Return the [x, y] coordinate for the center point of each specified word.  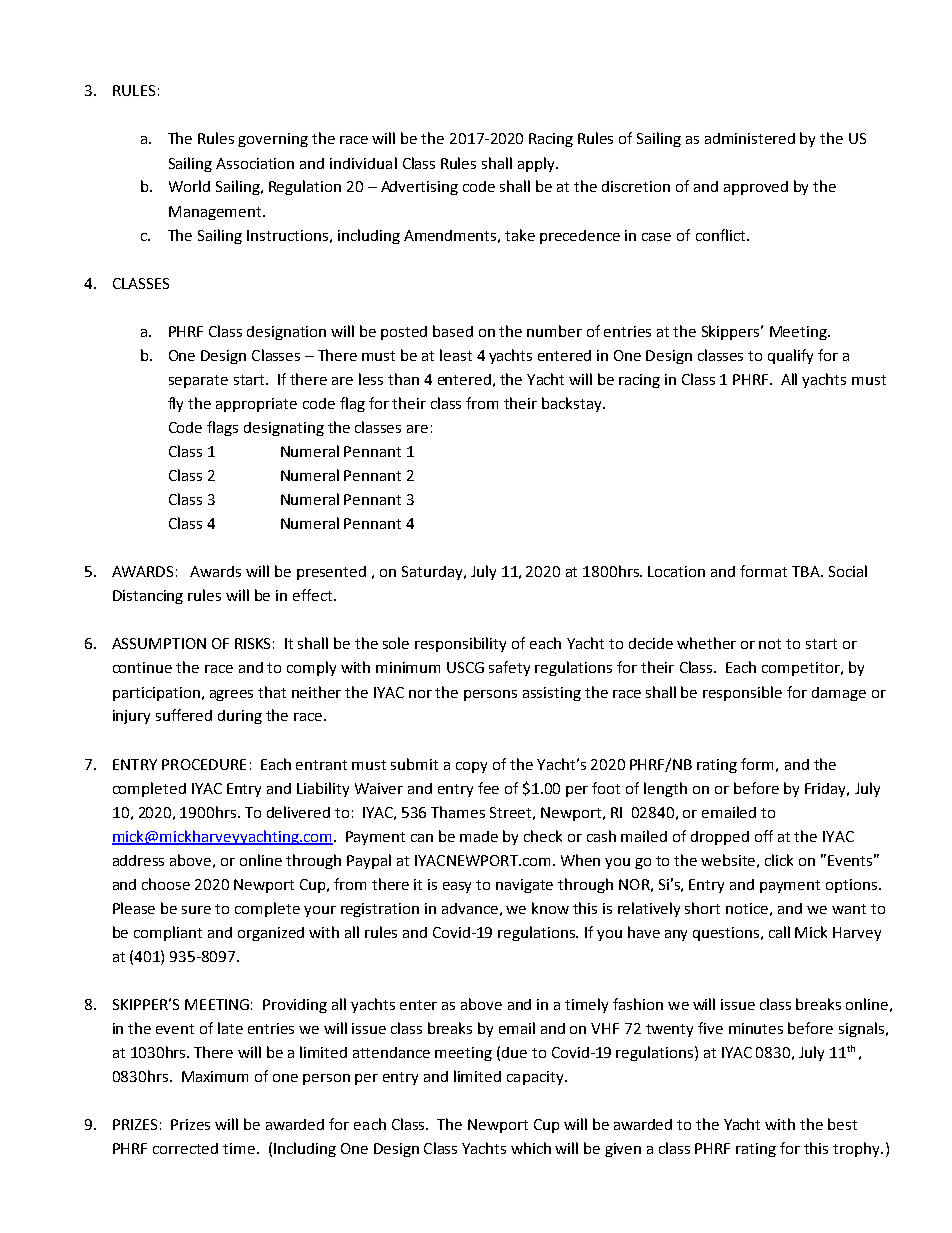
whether [706, 643]
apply [537, 164]
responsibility [460, 644]
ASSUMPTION [159, 643]
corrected [185, 1148]
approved [756, 188]
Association [255, 163]
